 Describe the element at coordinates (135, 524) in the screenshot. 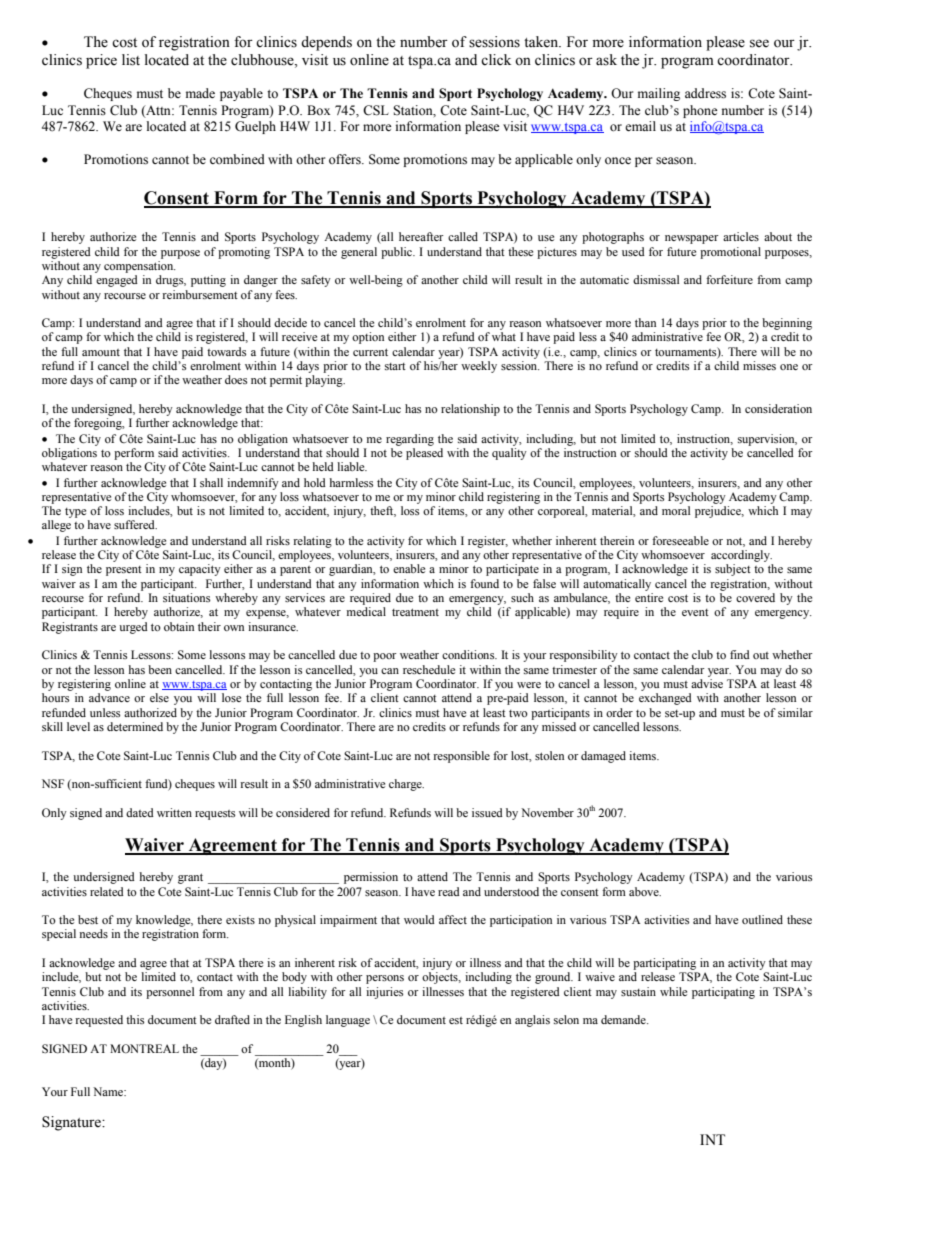

I see `suffered` at that location.
